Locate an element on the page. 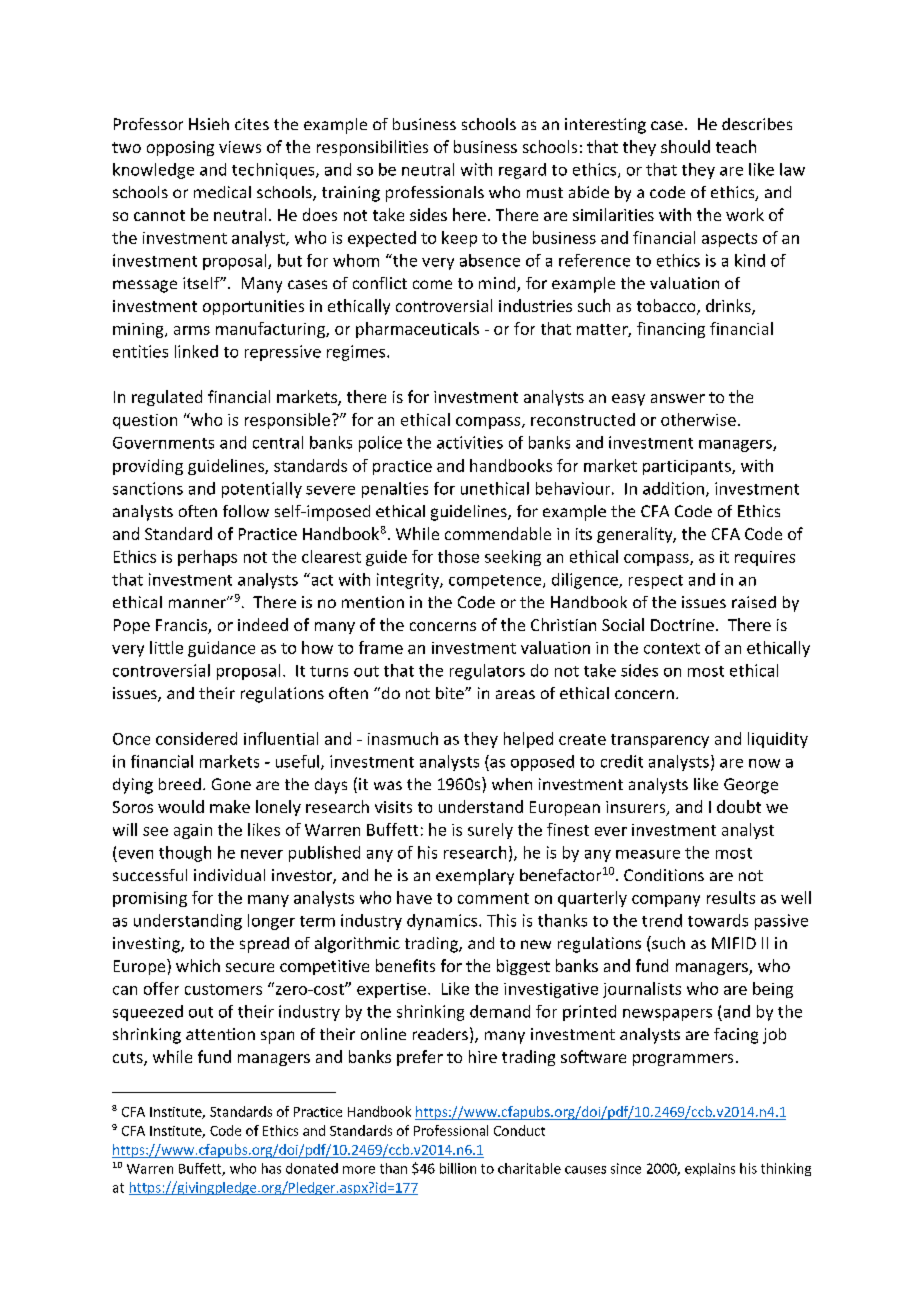  activities is located at coordinates (470, 442).
